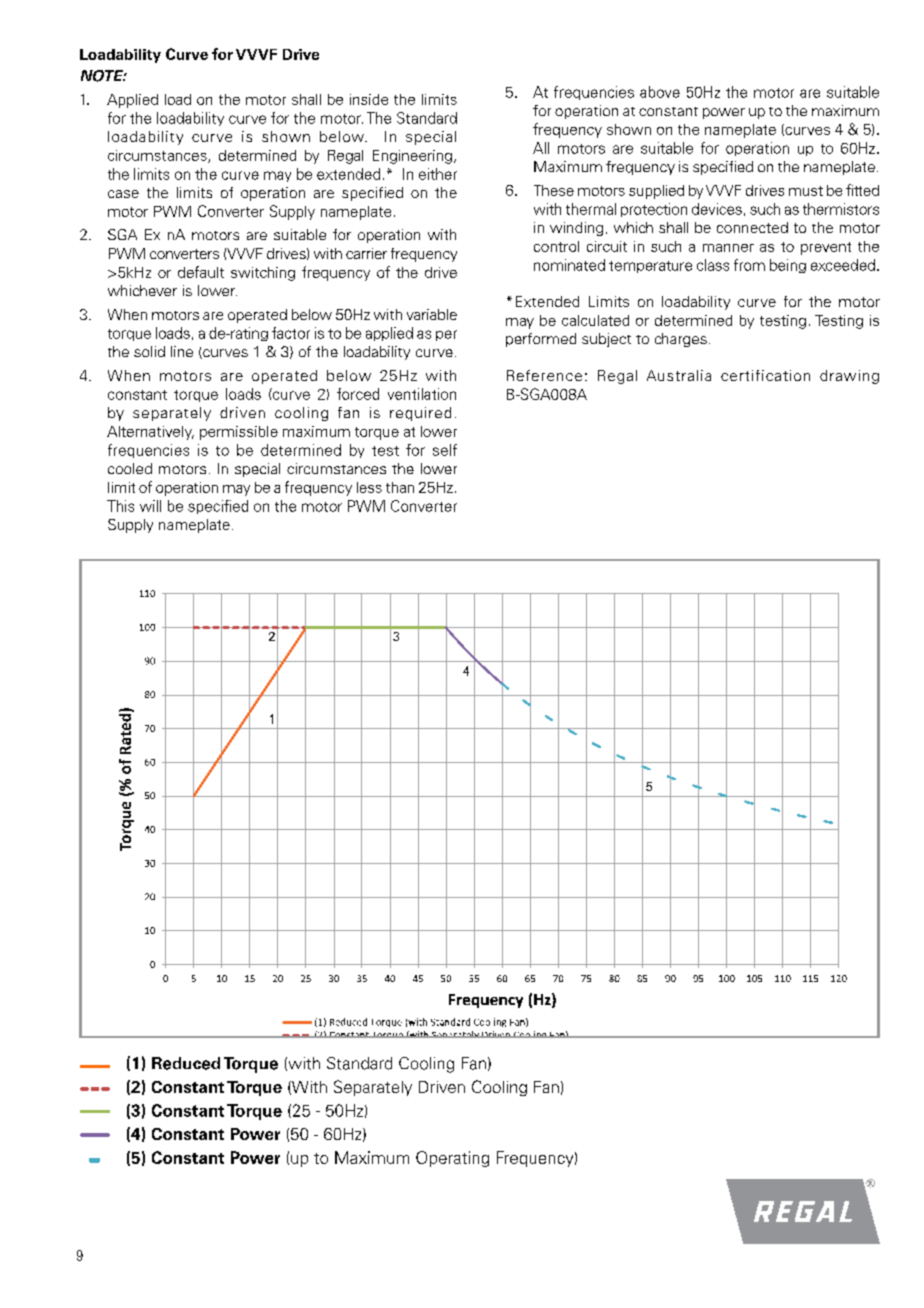  I want to click on than, so click(400, 487).
